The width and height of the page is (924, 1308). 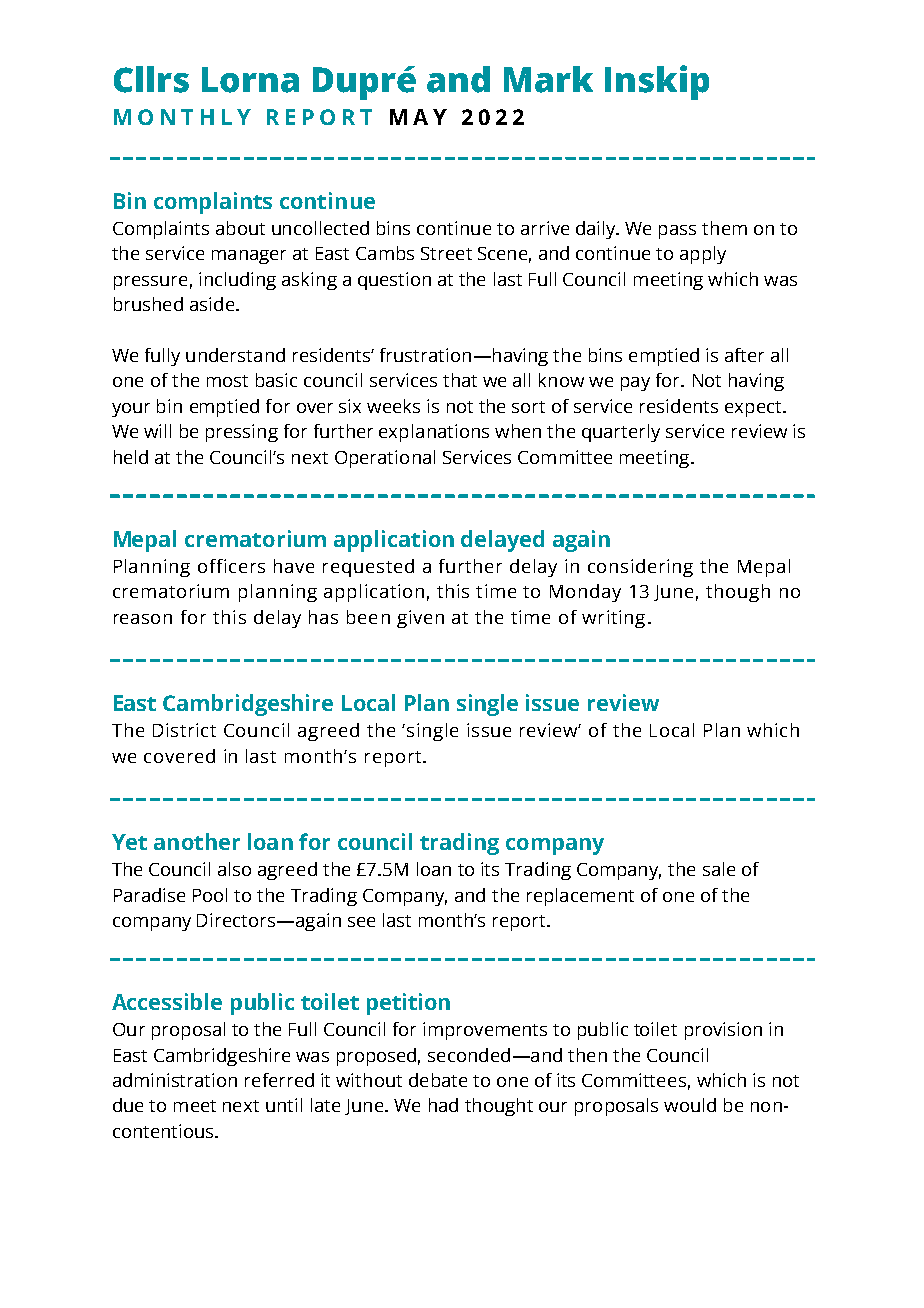 I want to click on administration, so click(x=175, y=1080).
